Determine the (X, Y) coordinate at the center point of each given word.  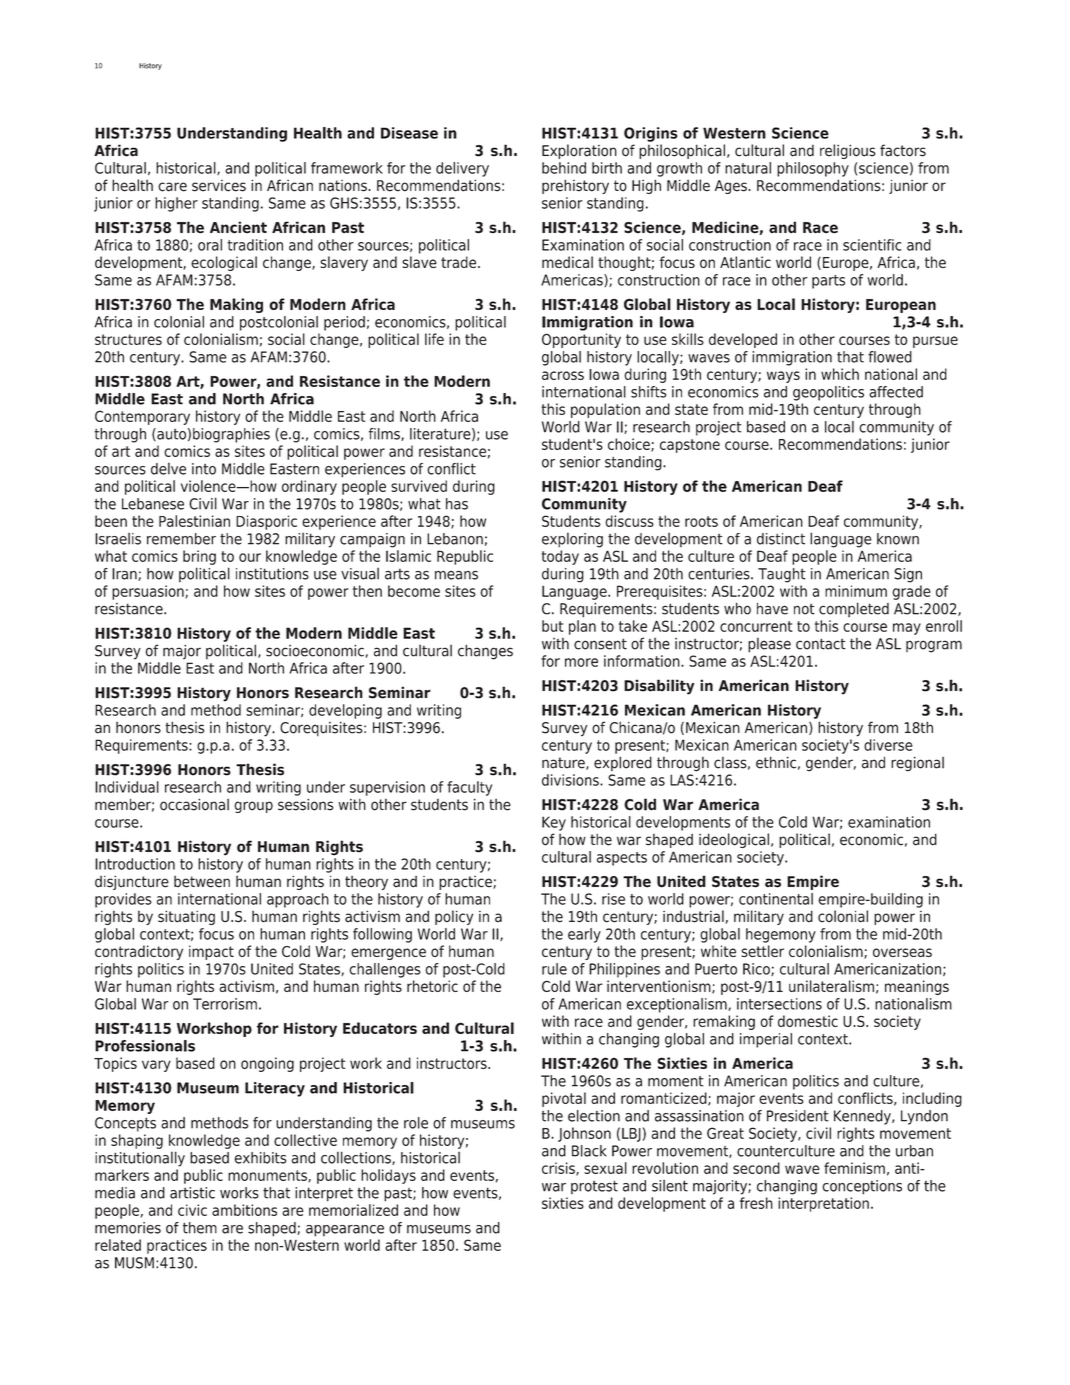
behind (564, 168)
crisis (559, 1169)
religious (848, 151)
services (219, 186)
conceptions (862, 1187)
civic (192, 1210)
